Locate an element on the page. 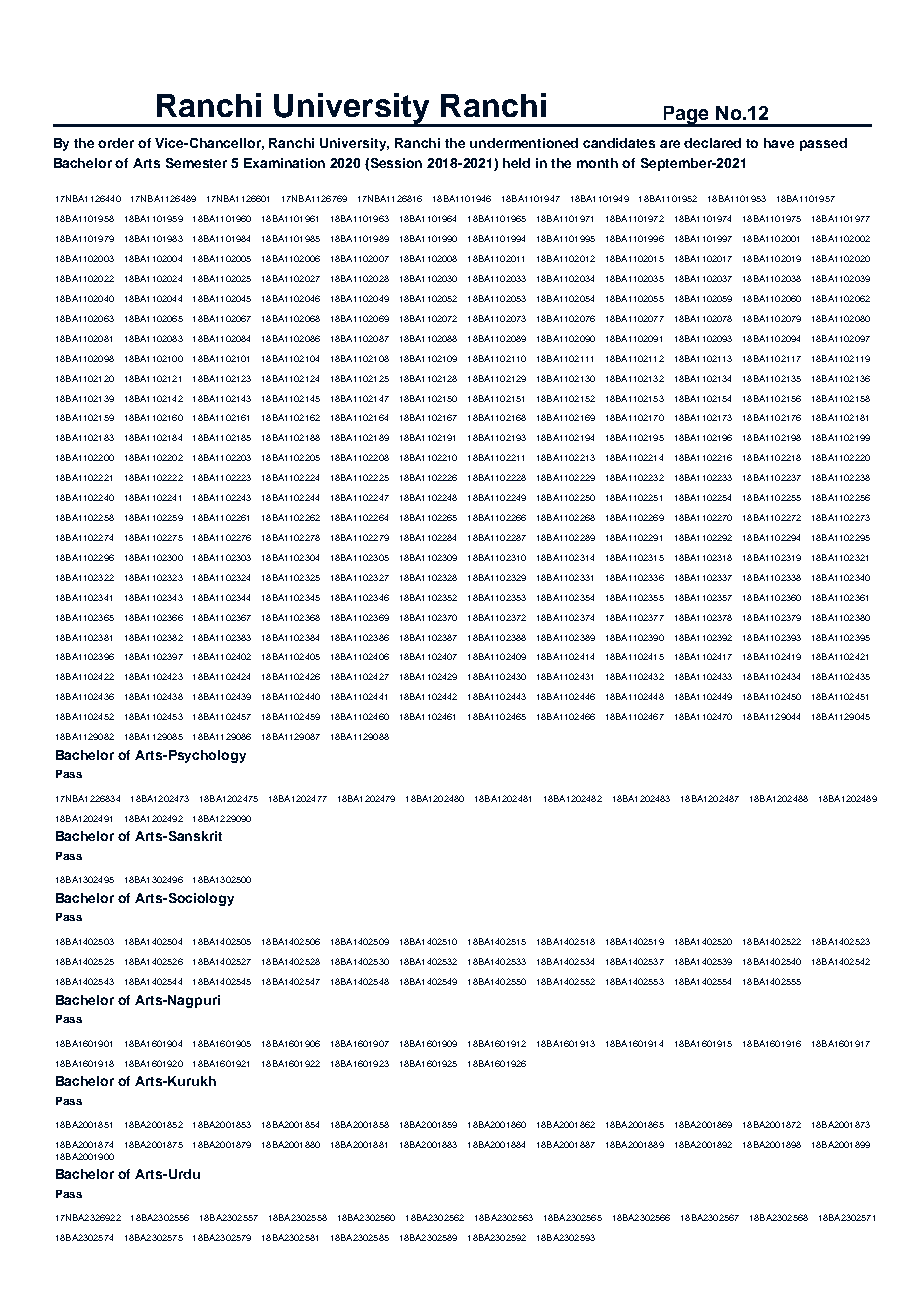 This image has width=924, height=1308. have is located at coordinates (779, 143).
